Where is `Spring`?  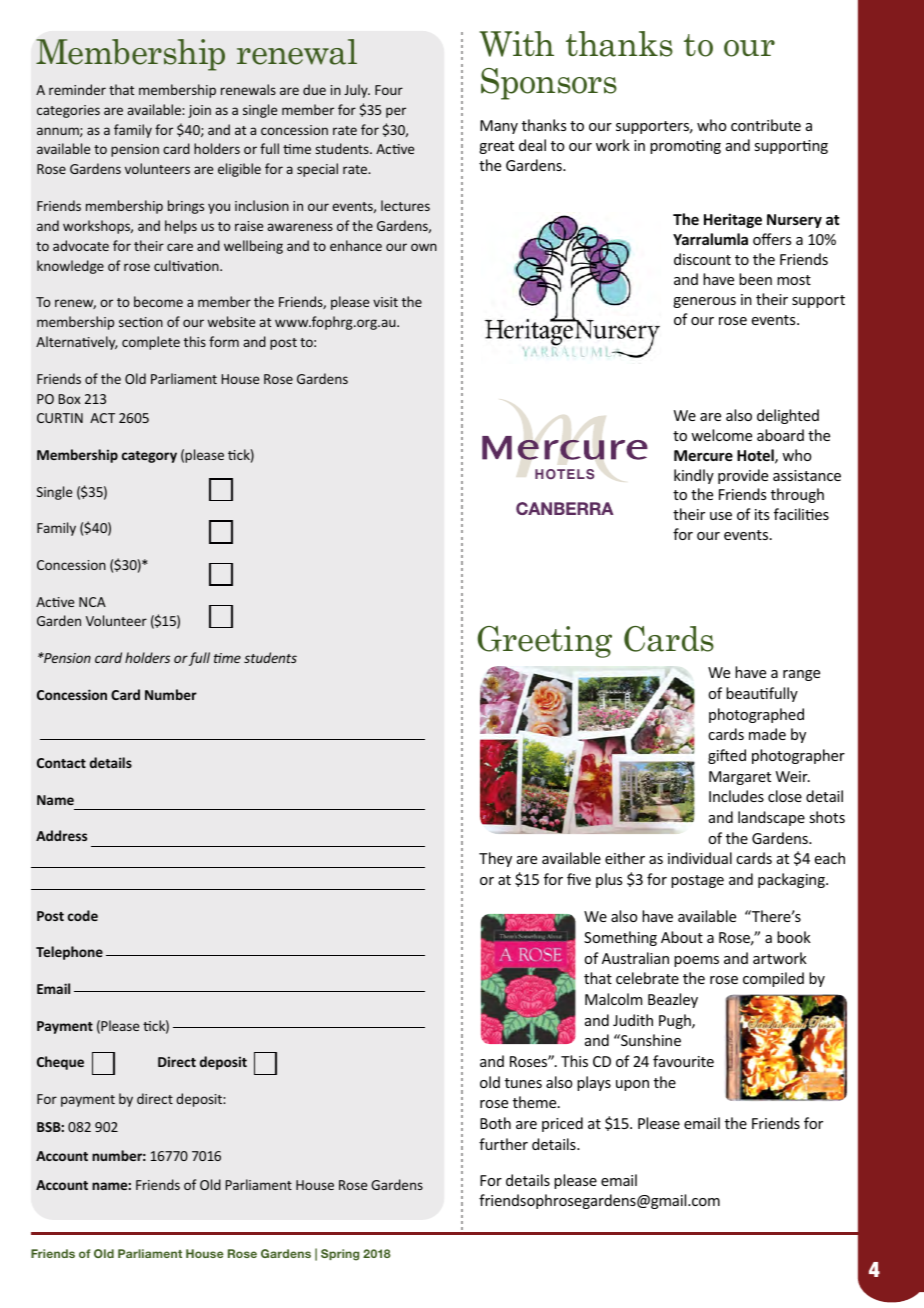 Spring is located at coordinates (340, 1255).
